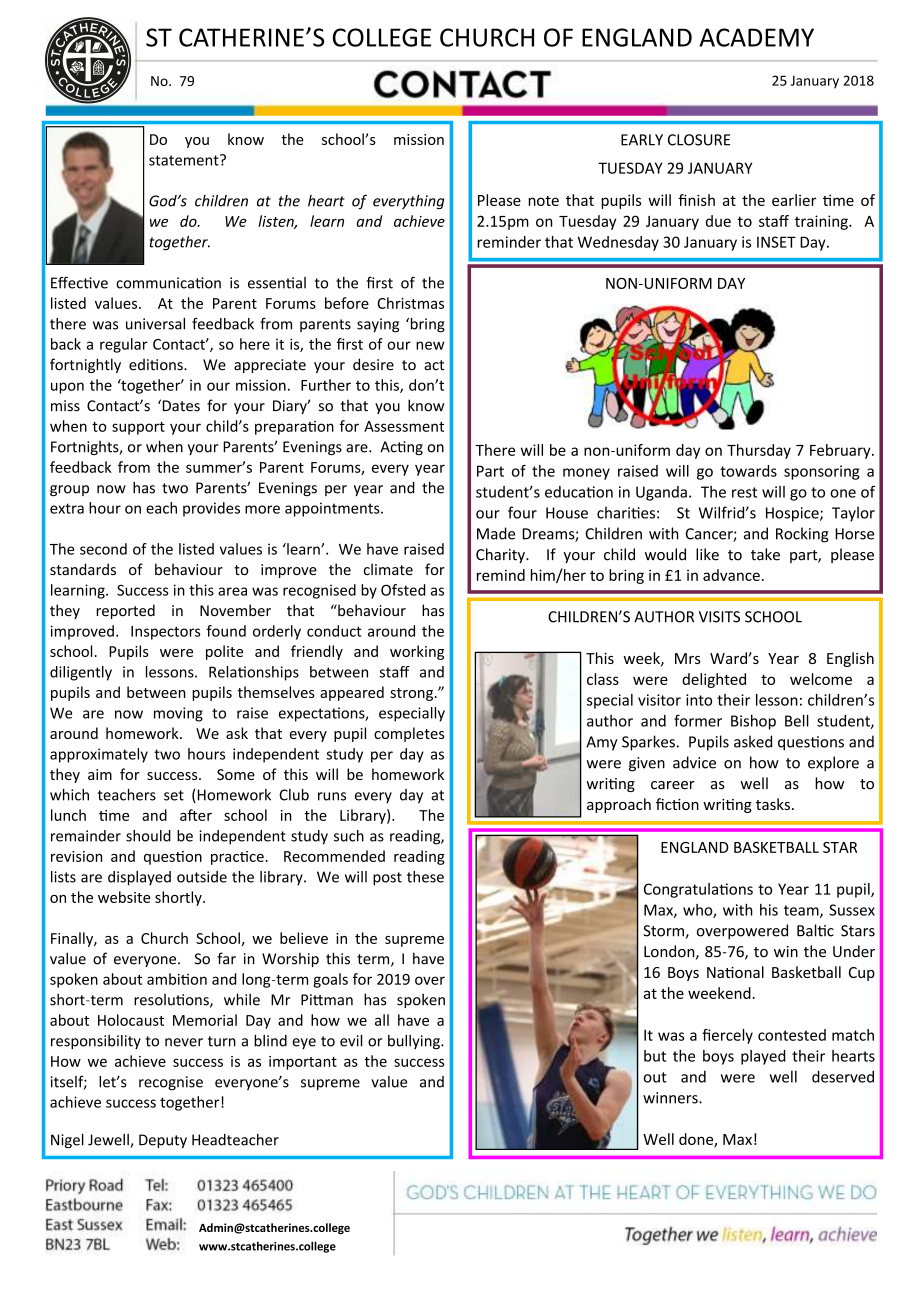  What do you see at coordinates (543, 201) in the screenshot?
I see `note` at bounding box center [543, 201].
